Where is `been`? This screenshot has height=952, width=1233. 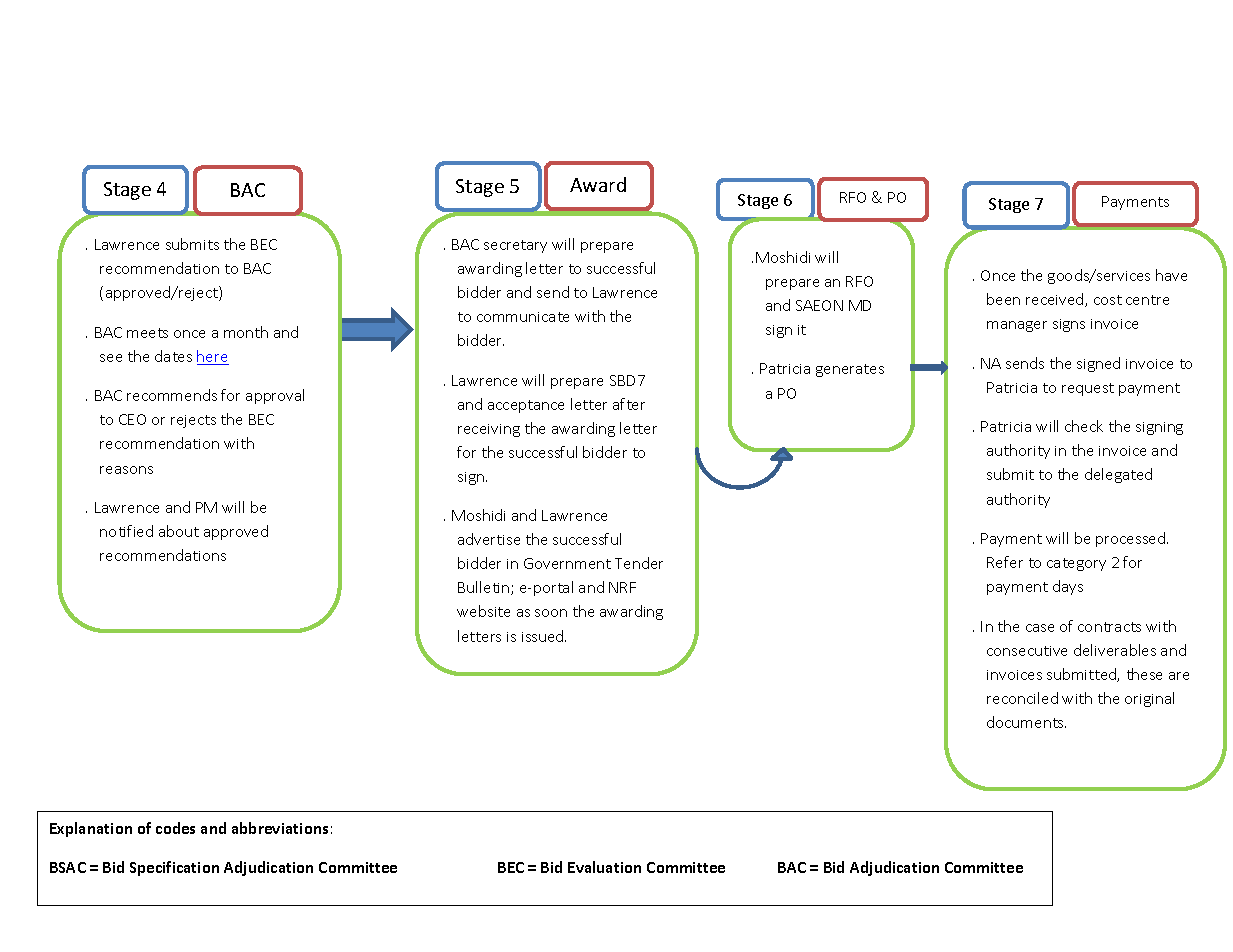
been is located at coordinates (1003, 299).
